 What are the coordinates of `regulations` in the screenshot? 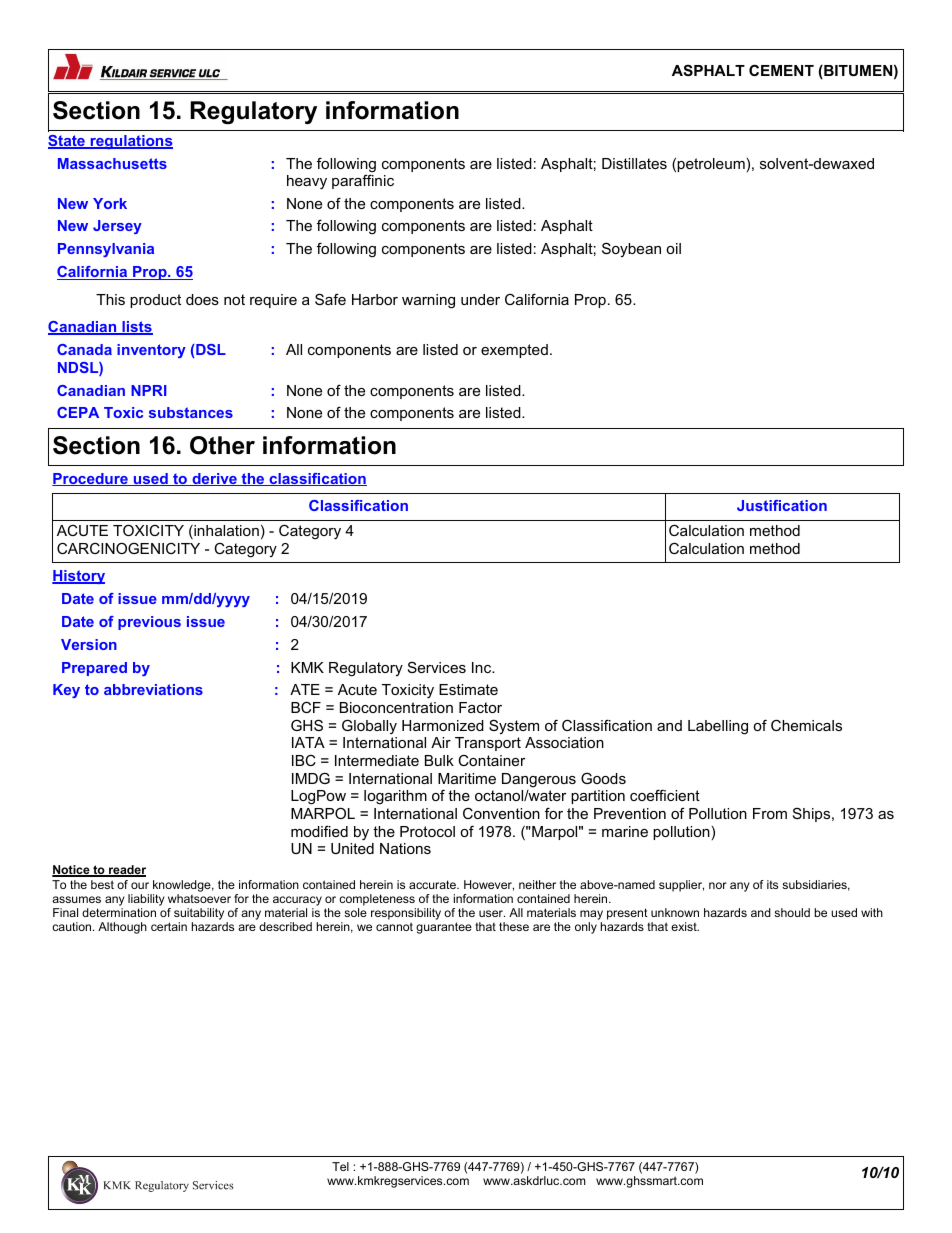 It's located at (130, 142).
